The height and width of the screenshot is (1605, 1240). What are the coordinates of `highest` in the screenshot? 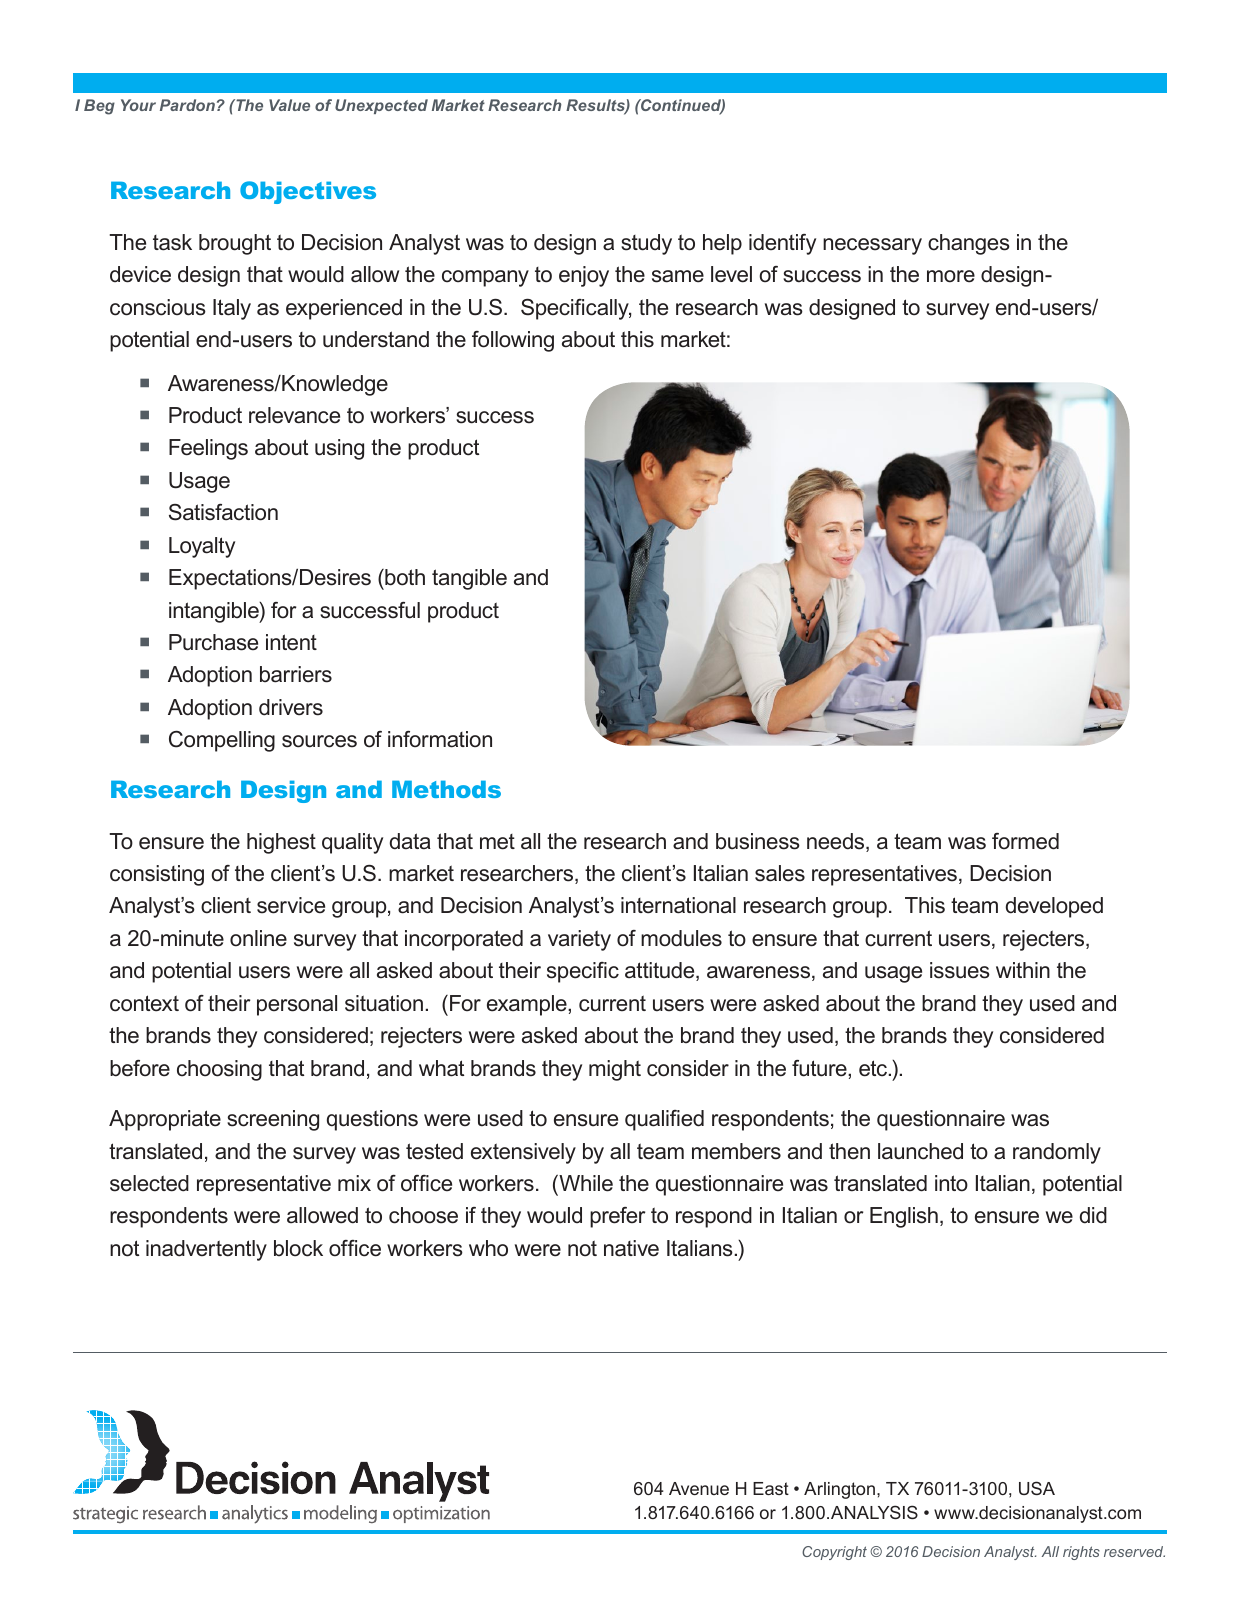 It's located at (281, 843).
